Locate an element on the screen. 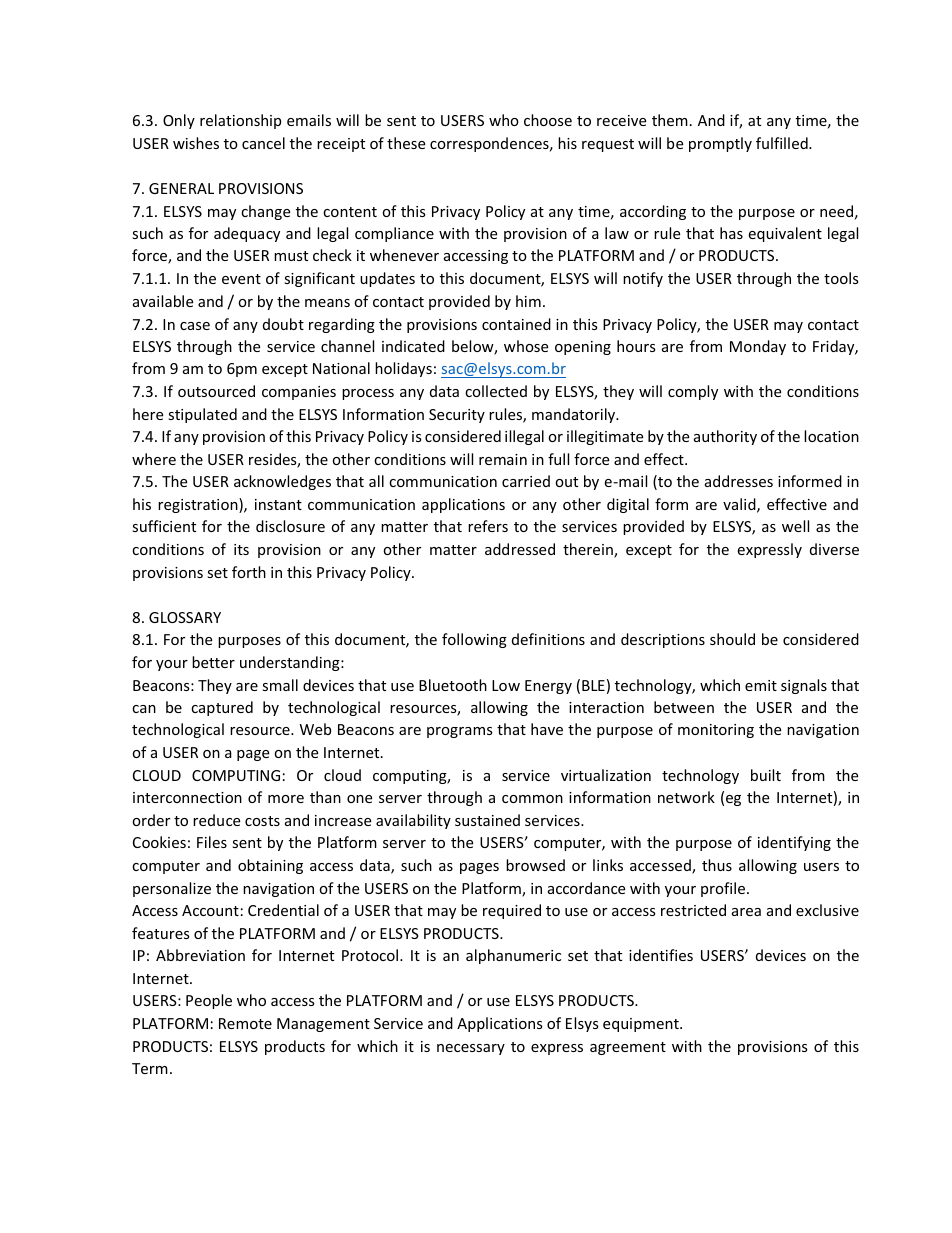 This screenshot has width=952, height=1233. fulfilled is located at coordinates (783, 143).
